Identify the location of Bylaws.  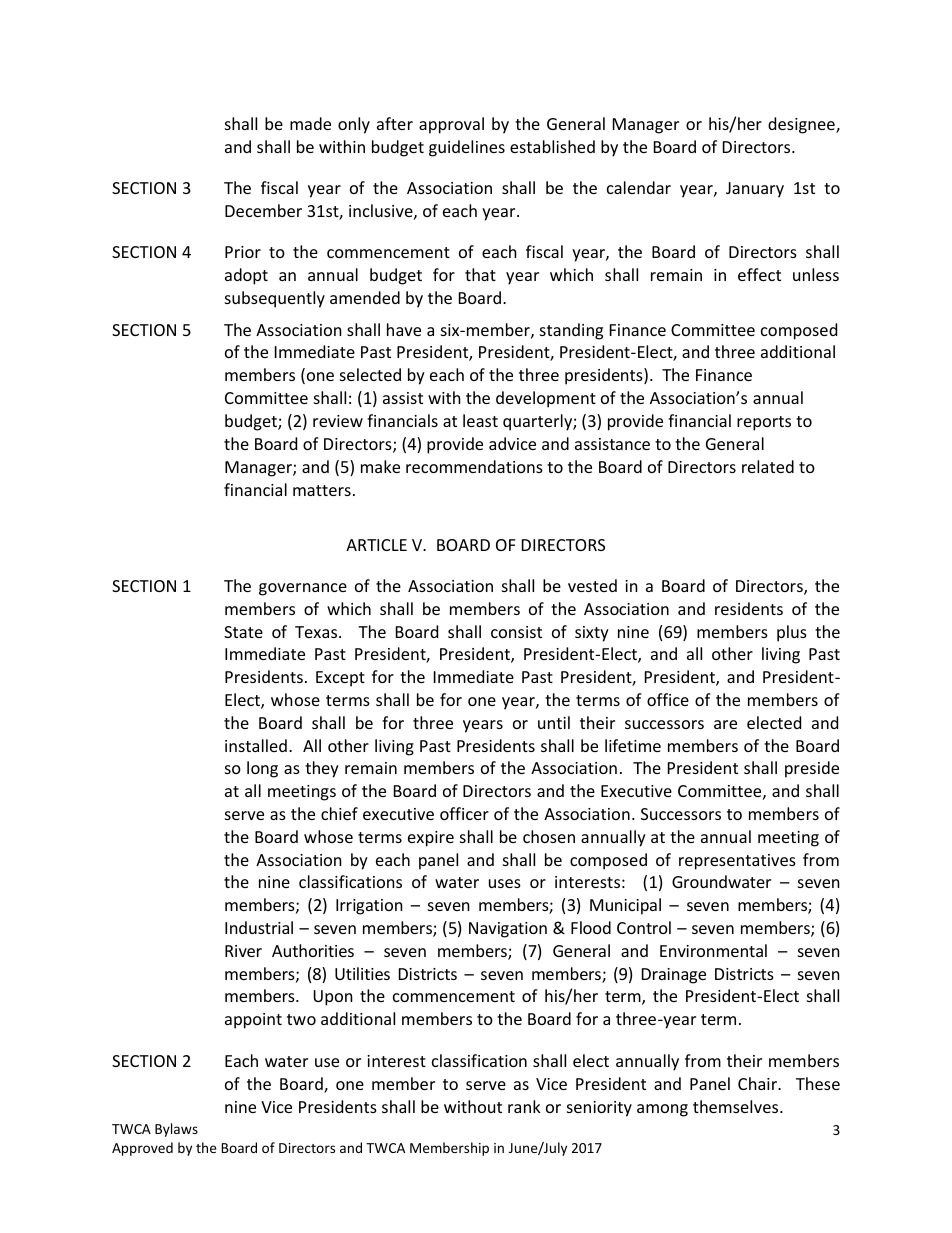
(176, 1130).
